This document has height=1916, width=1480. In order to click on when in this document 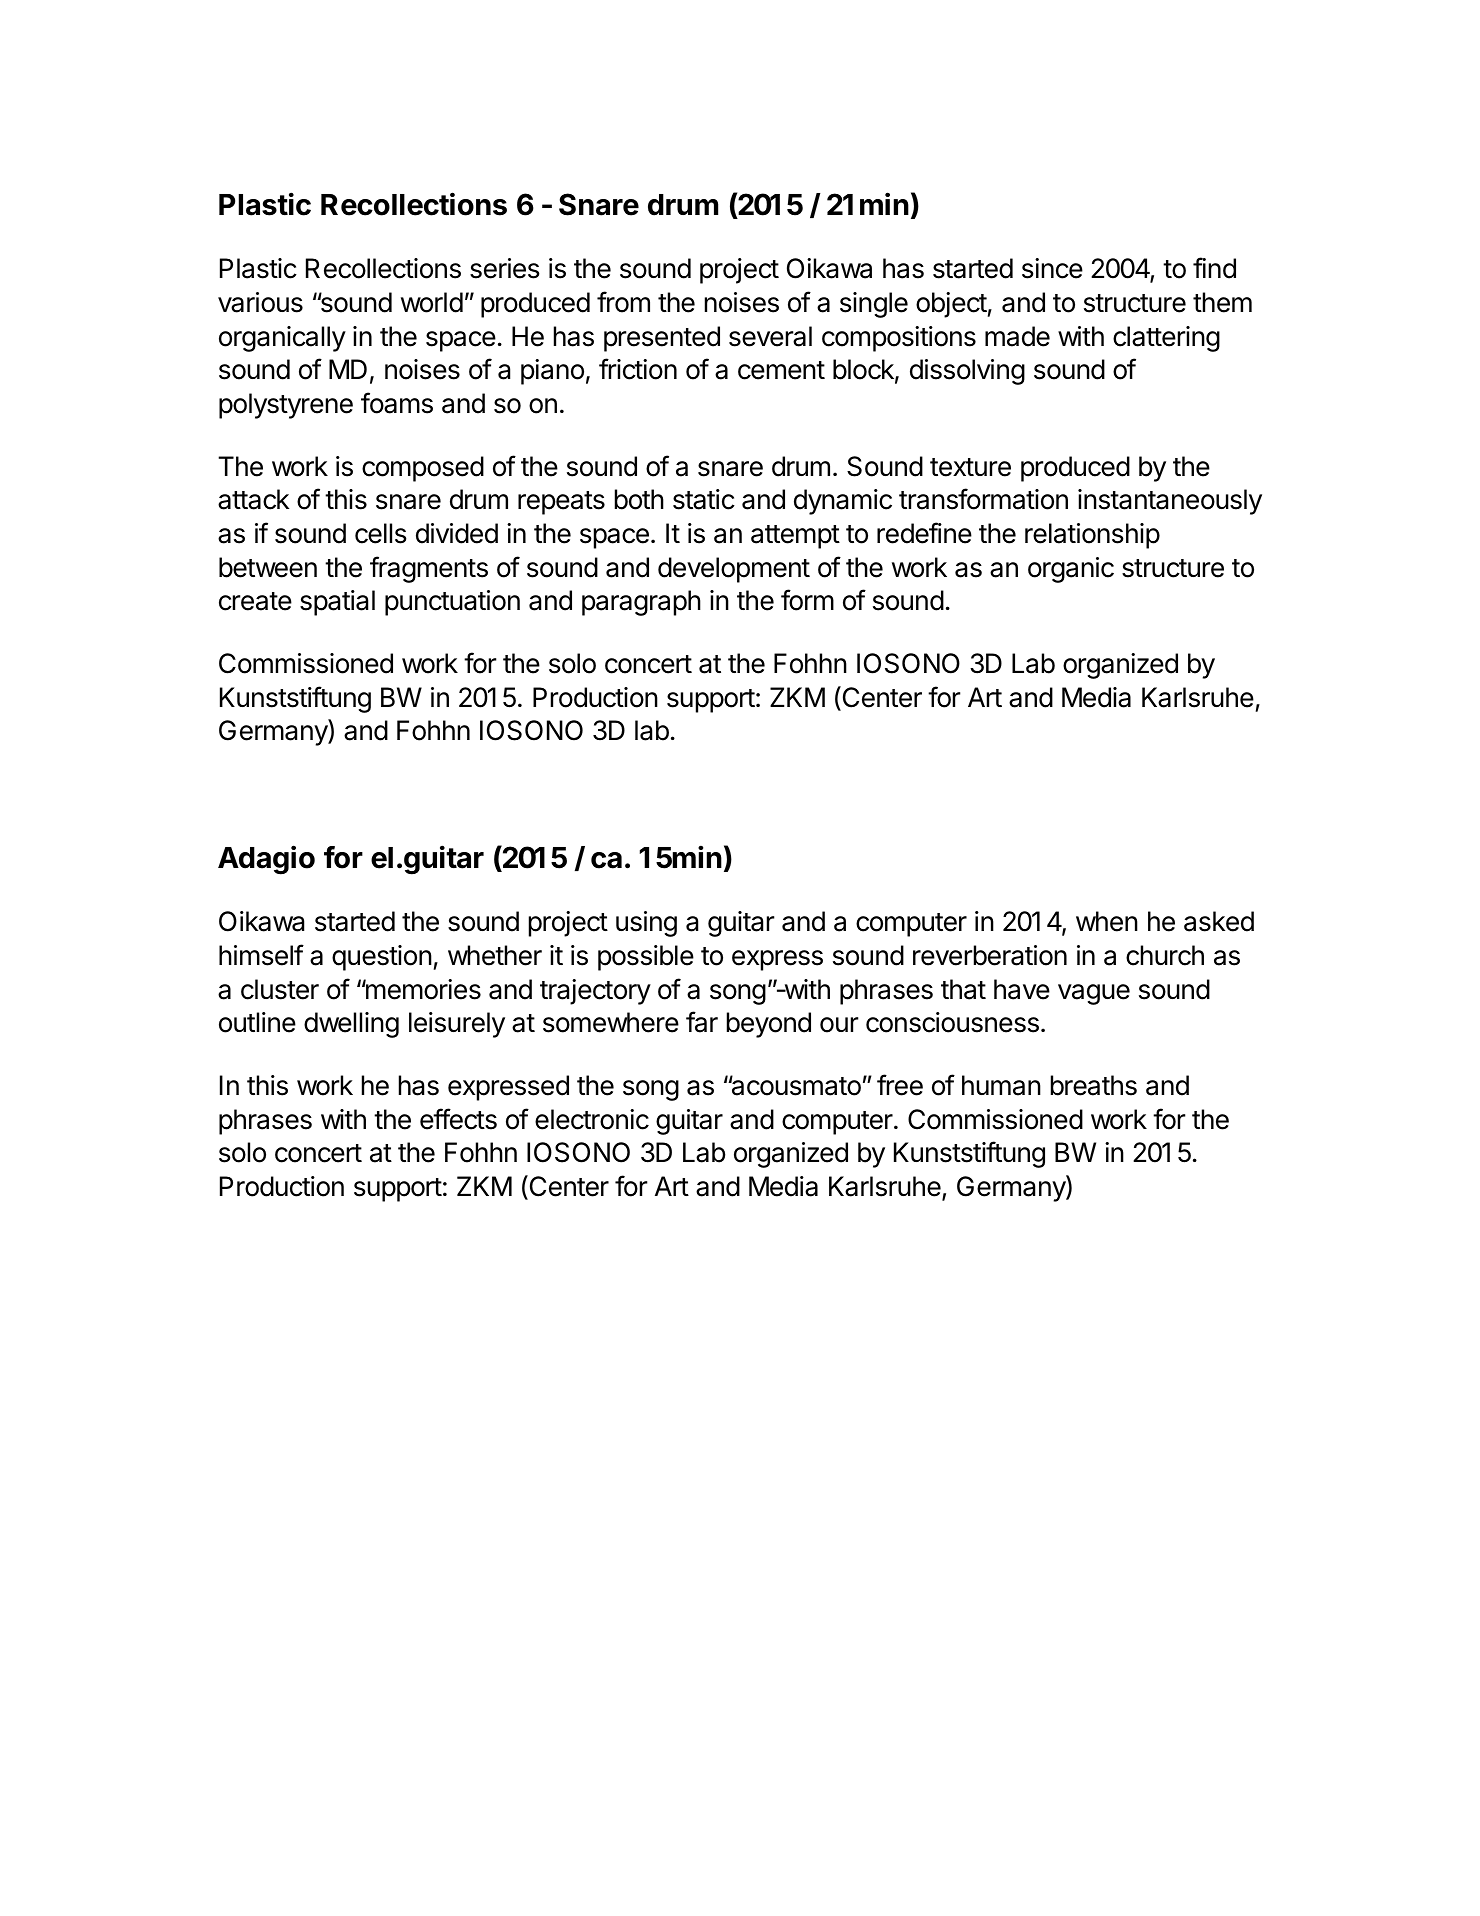, I will do `click(1107, 921)`.
